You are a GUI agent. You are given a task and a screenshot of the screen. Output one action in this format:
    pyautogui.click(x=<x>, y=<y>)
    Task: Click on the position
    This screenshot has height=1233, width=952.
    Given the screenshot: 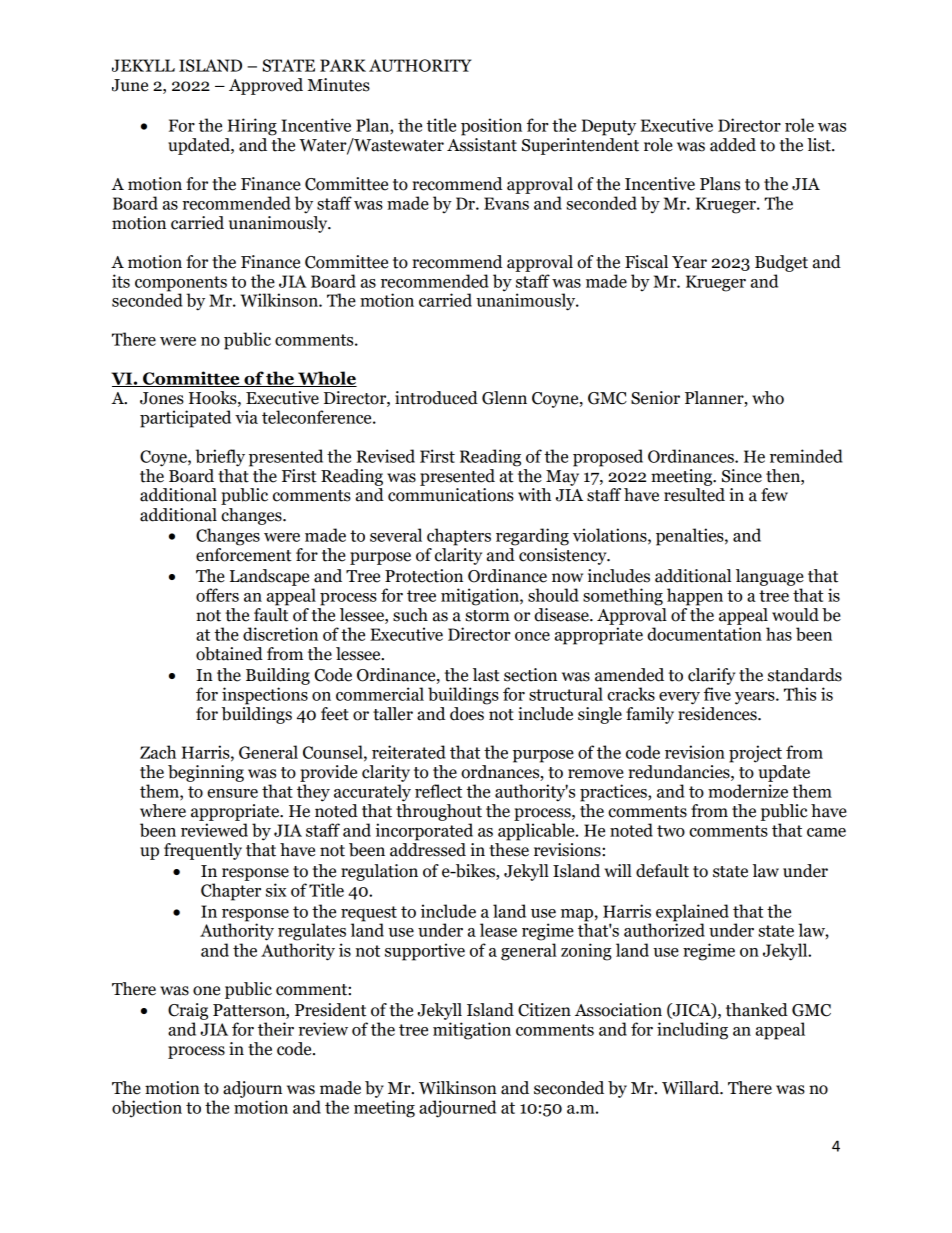 What is the action you would take?
    pyautogui.click(x=491, y=127)
